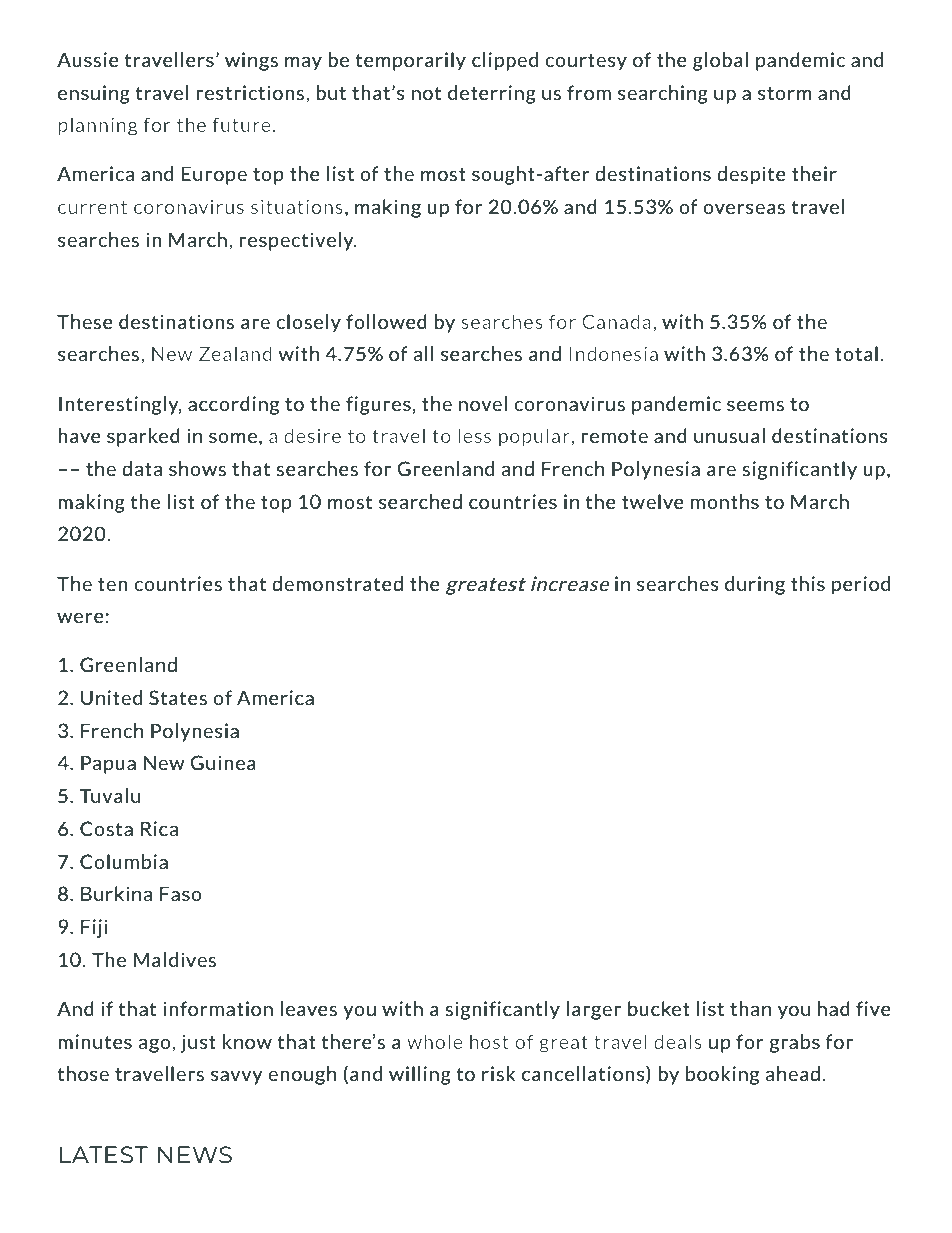 The height and width of the screenshot is (1233, 952). I want to click on during, so click(755, 585).
